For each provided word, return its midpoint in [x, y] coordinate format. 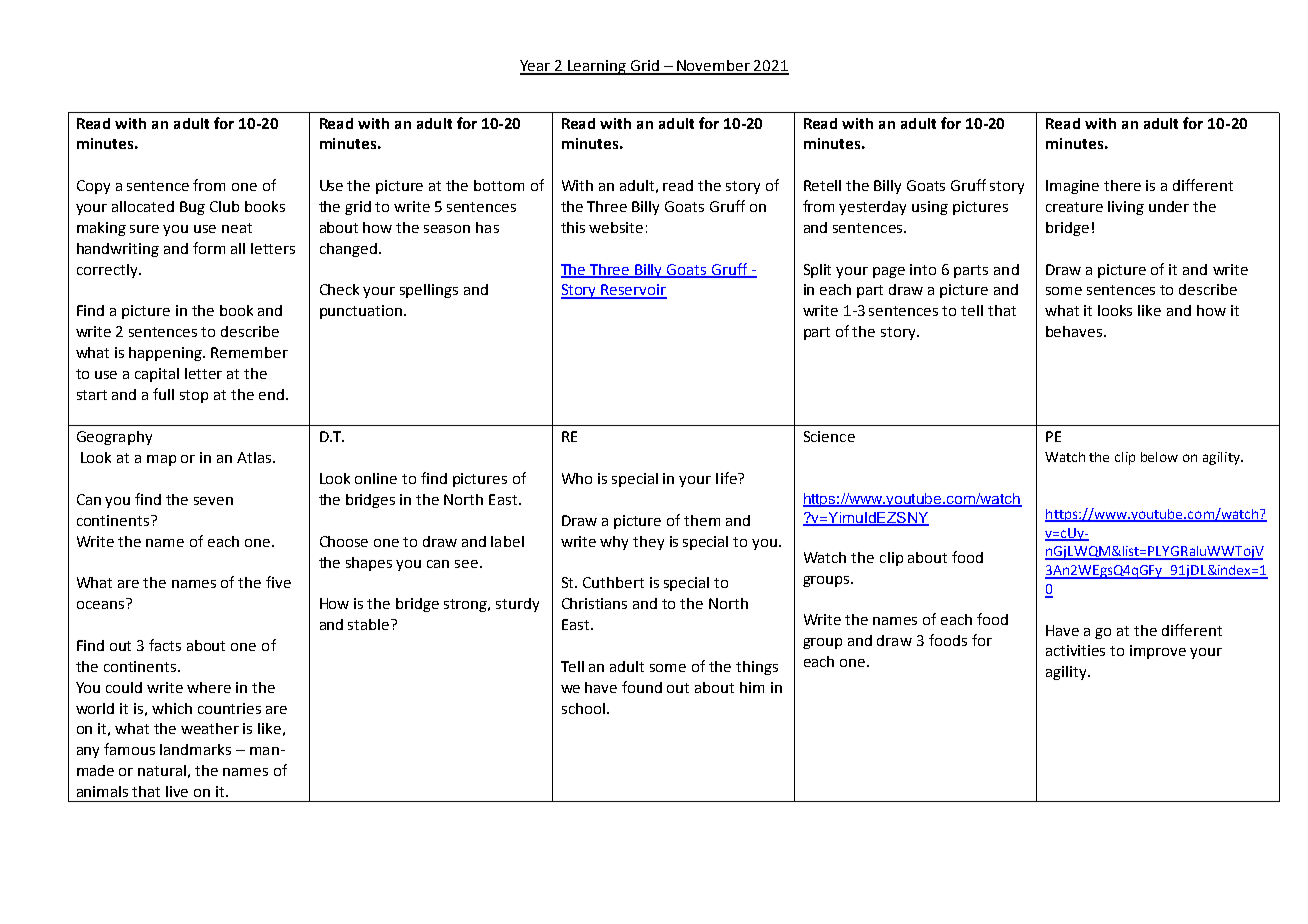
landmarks [195, 749]
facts [165, 645]
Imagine [1072, 187]
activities [1075, 650]
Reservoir [633, 291]
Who [577, 478]
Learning [597, 67]
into [923, 269]
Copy [93, 187]
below [1159, 457]
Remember [249, 352]
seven [213, 501]
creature [1074, 207]
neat [237, 228]
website [616, 227]
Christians [594, 603]
